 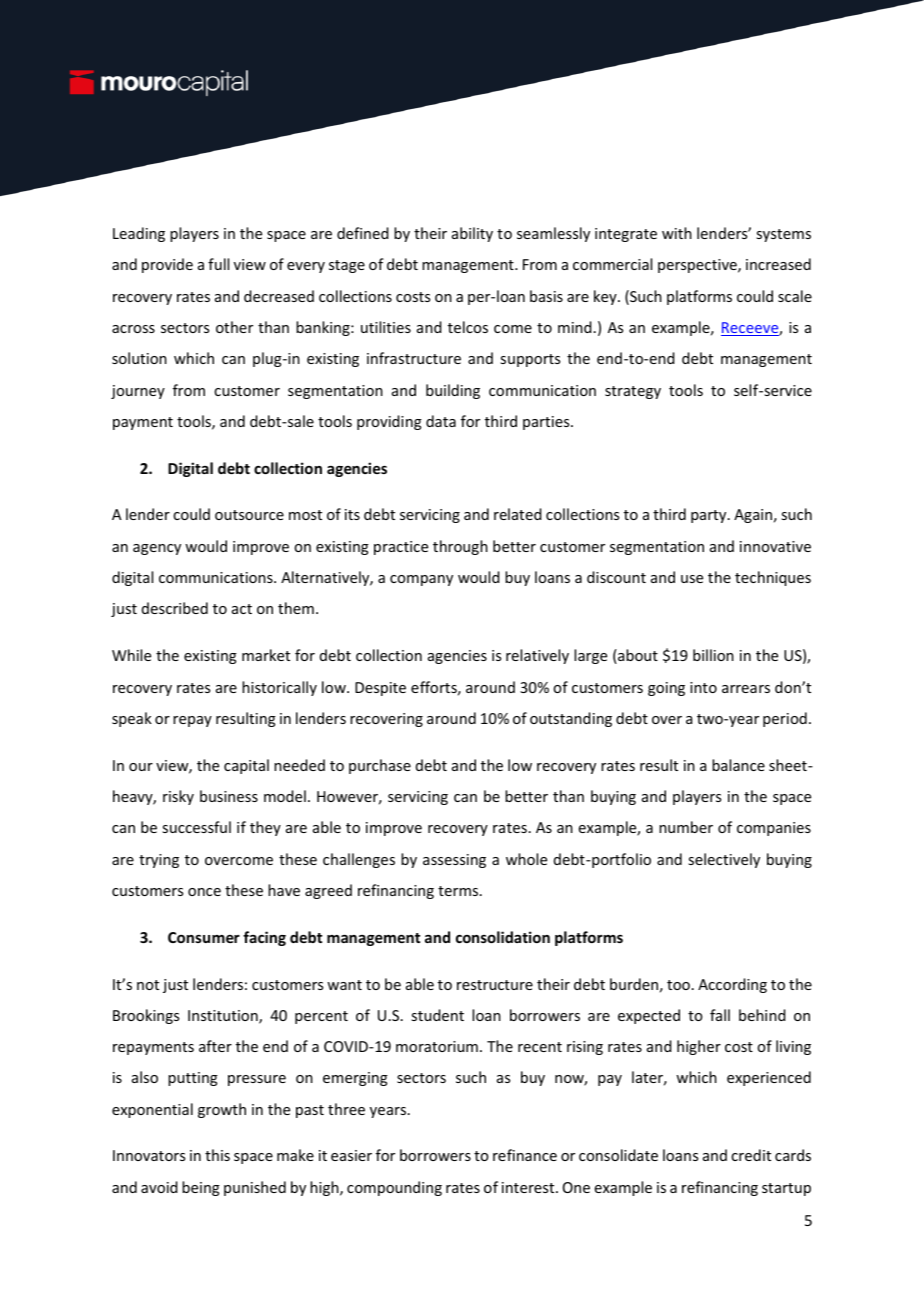 I want to click on selectively, so click(x=724, y=860).
